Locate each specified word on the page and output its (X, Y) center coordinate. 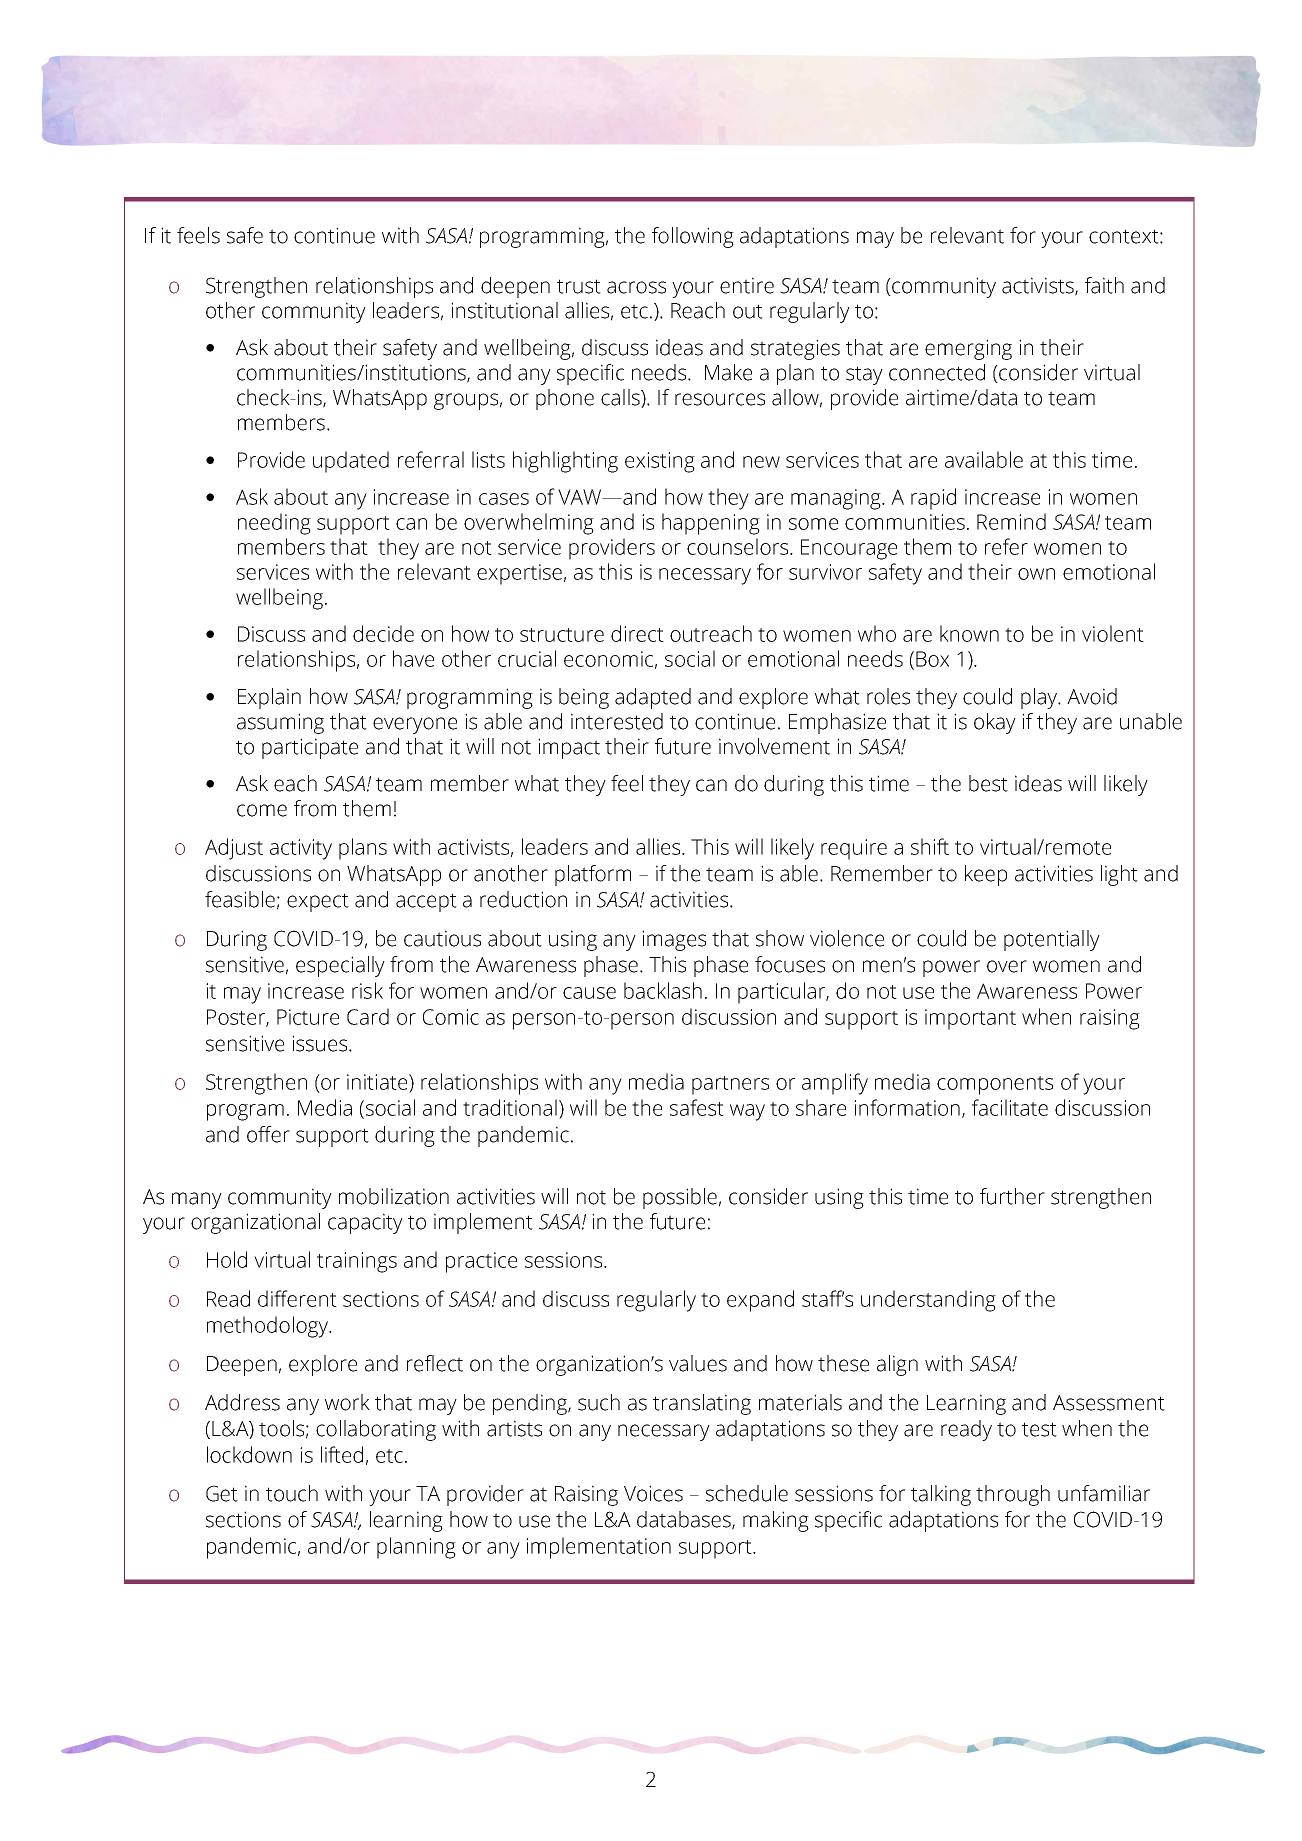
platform (593, 875)
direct (637, 633)
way (747, 1112)
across (636, 287)
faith (1104, 285)
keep (986, 875)
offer (268, 1134)
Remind (1011, 521)
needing (274, 524)
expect (318, 902)
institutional (504, 310)
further (1012, 1196)
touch (292, 1493)
